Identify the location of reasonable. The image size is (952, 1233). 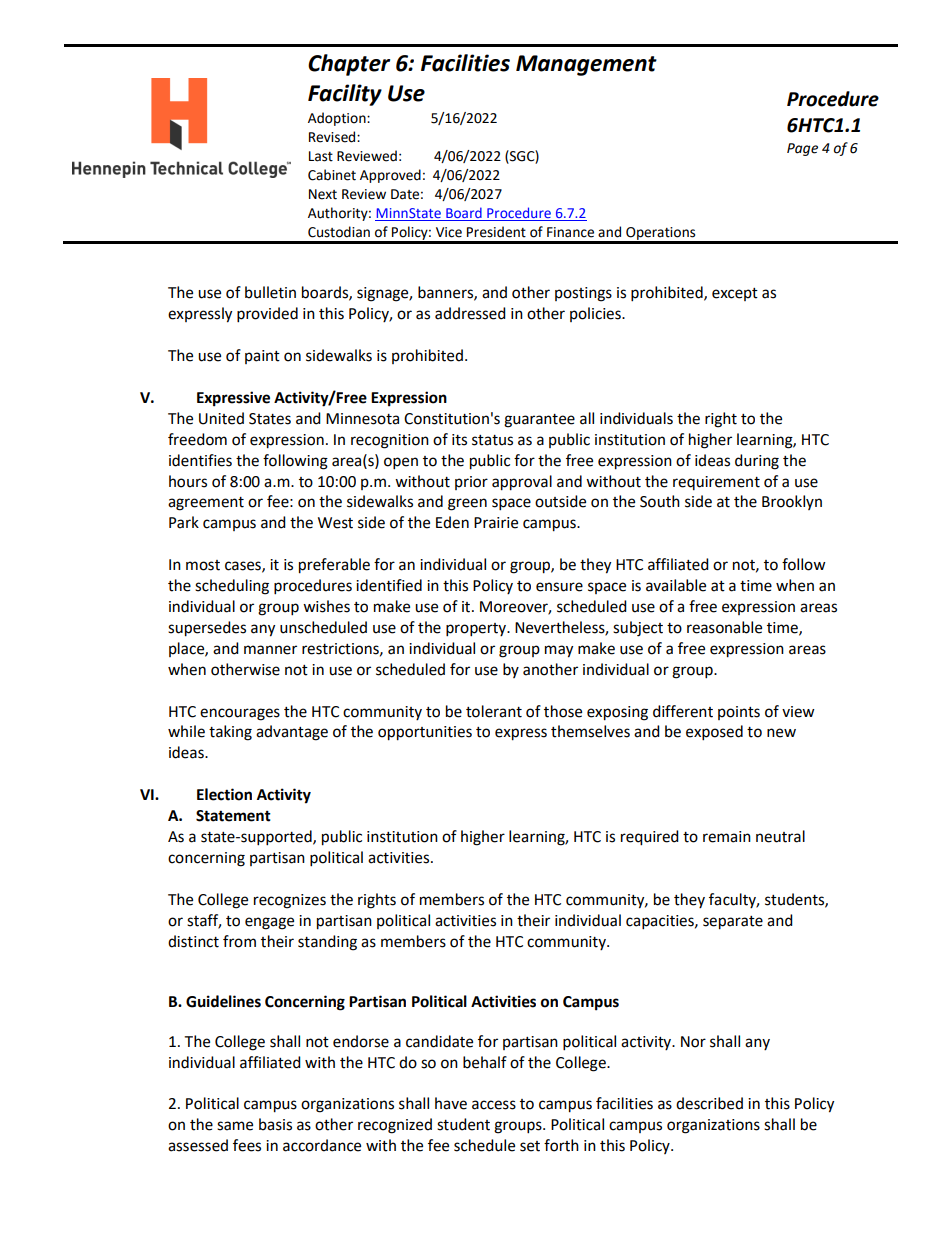
(724, 627).
